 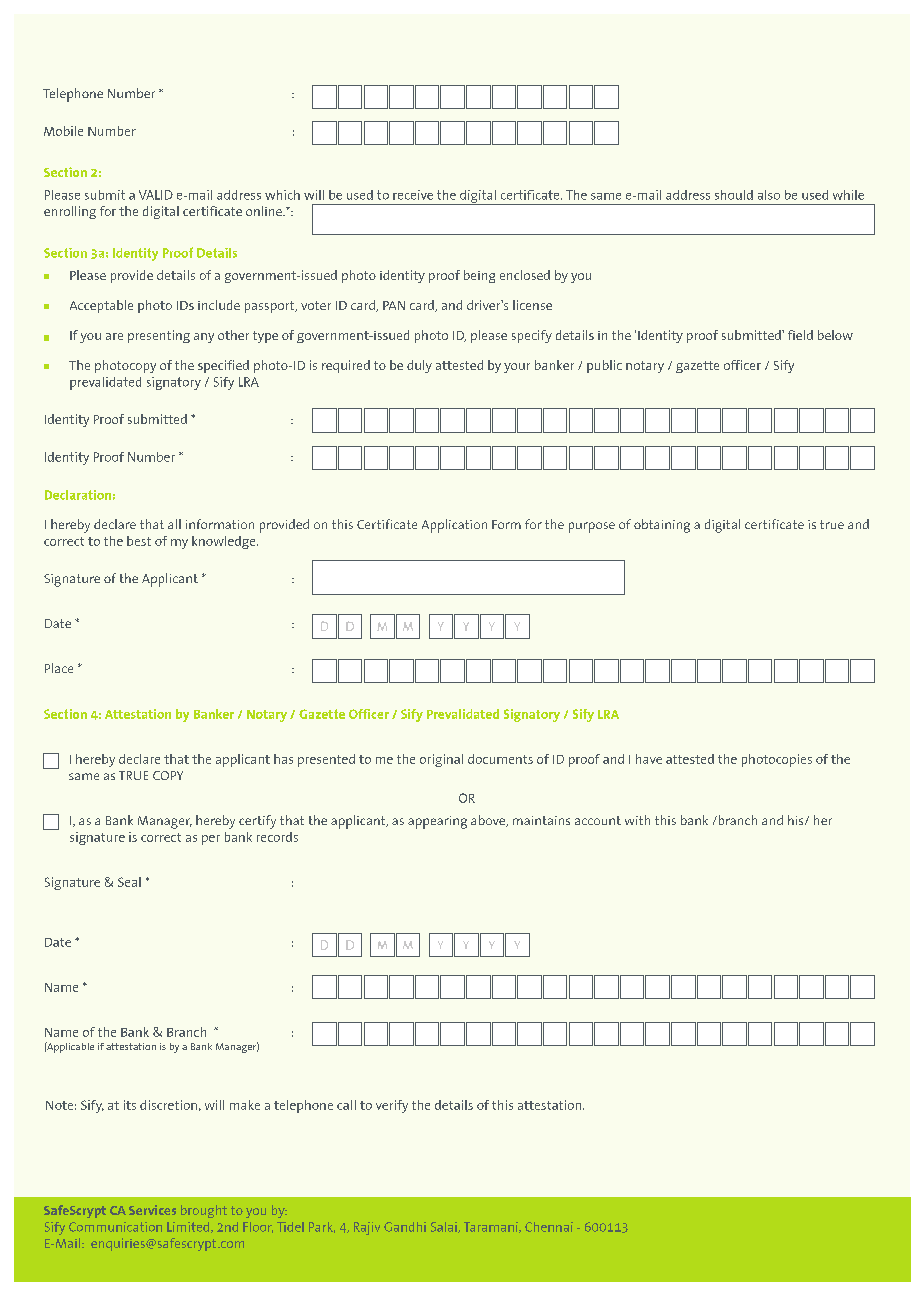 I want to click on also, so click(x=769, y=195).
